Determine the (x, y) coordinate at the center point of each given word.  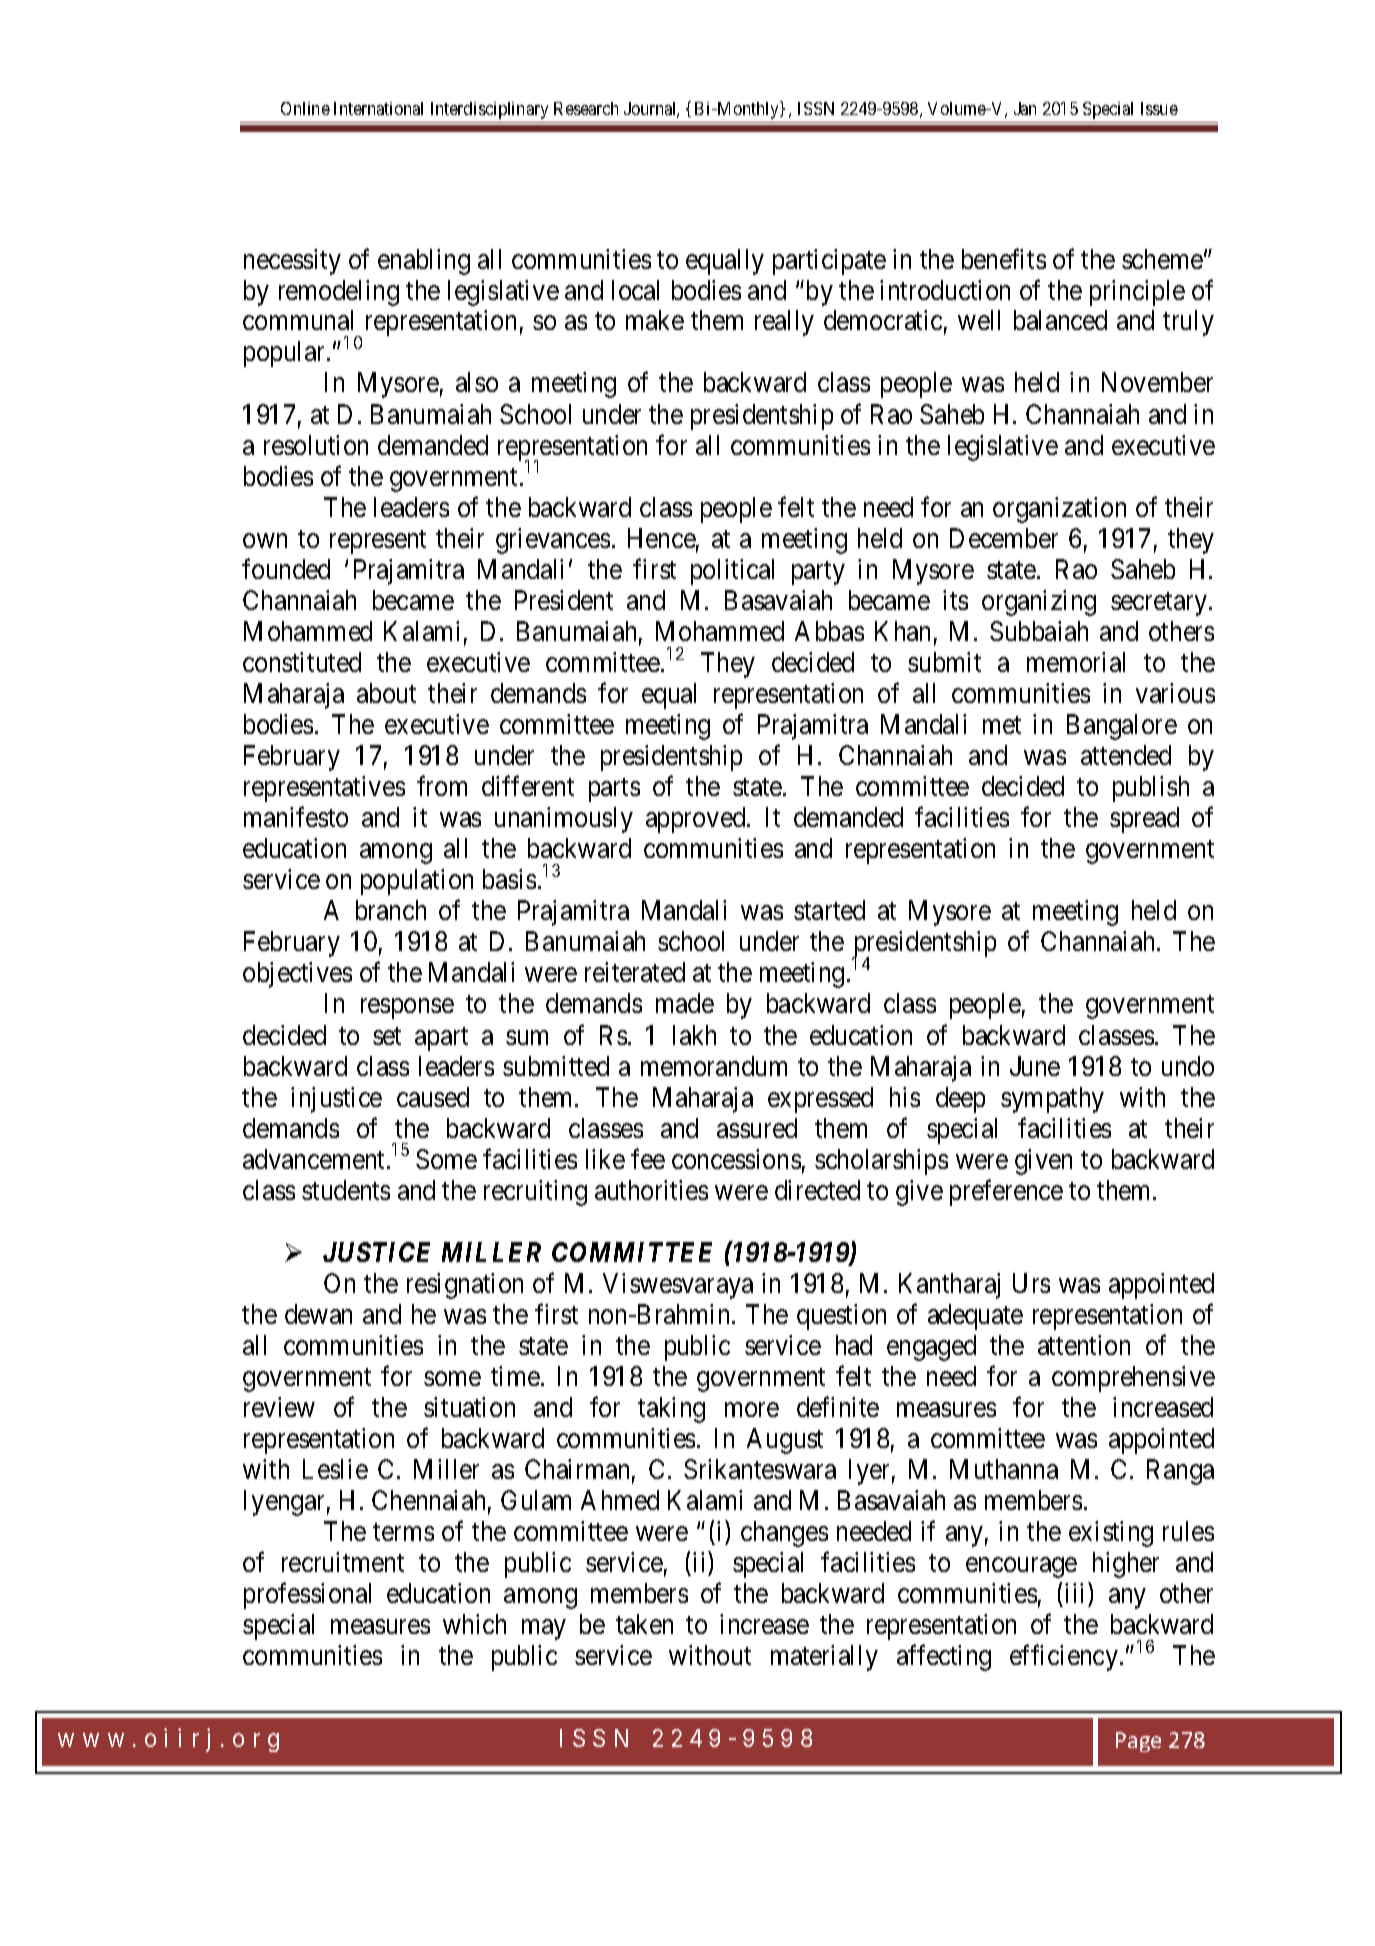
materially (824, 1658)
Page (1138, 1742)
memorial (1076, 662)
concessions (736, 1159)
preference (1006, 1192)
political (732, 572)
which (474, 1624)
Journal (651, 110)
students (346, 1190)
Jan (1025, 108)
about (386, 693)
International (378, 108)
